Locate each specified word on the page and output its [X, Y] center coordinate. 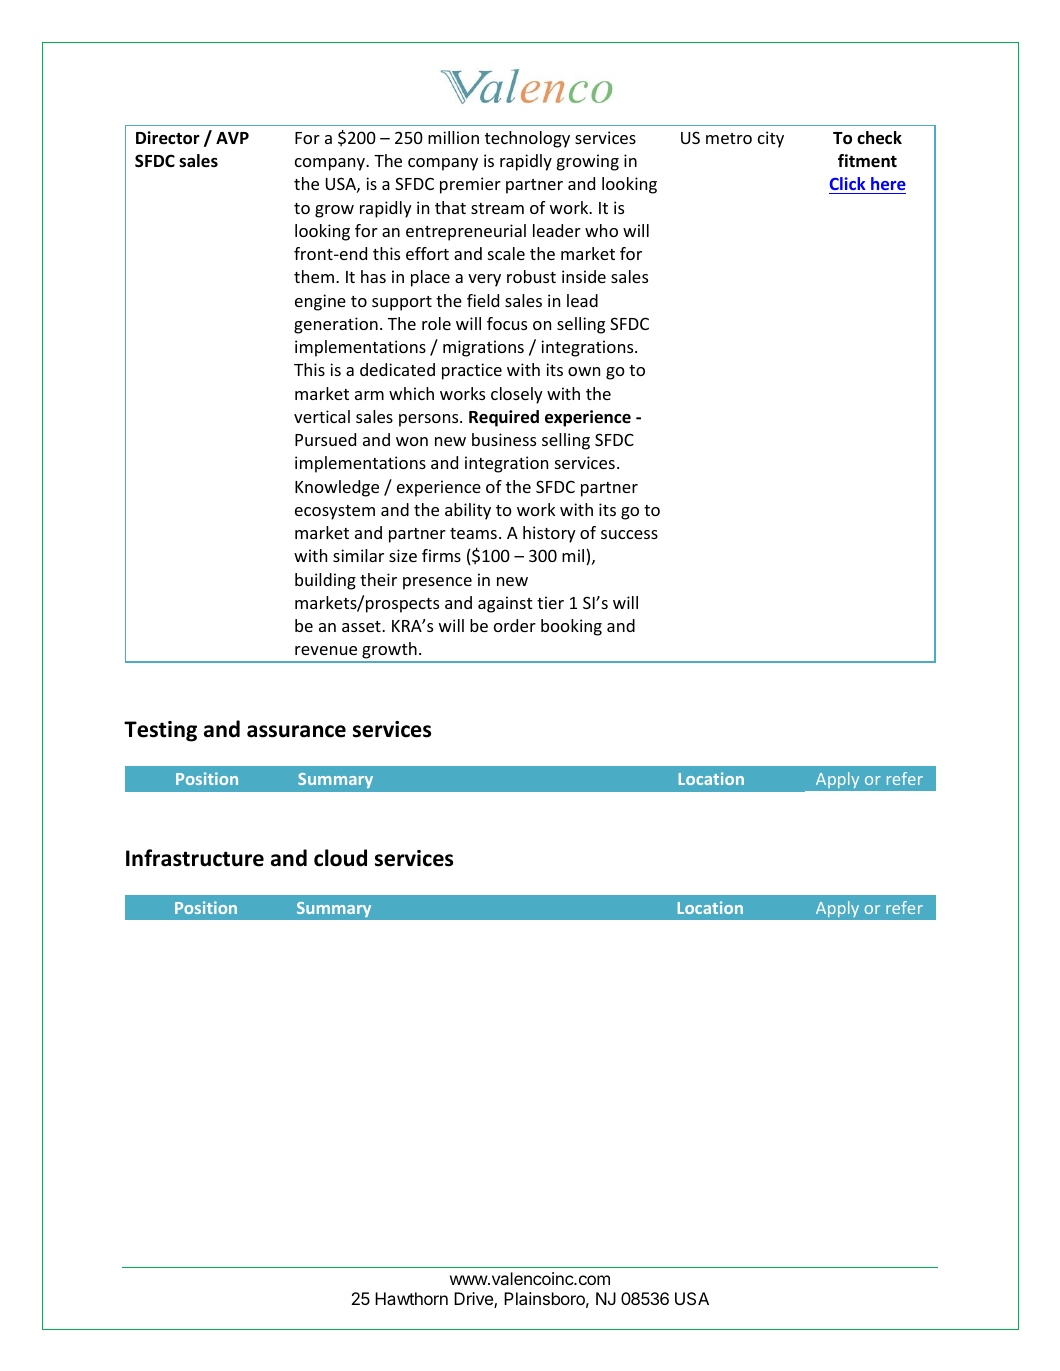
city [771, 139]
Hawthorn [411, 1298]
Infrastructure [195, 858]
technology [527, 139]
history [549, 534]
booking [571, 627]
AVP [232, 138]
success [629, 534]
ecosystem [335, 512]
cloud [340, 858]
